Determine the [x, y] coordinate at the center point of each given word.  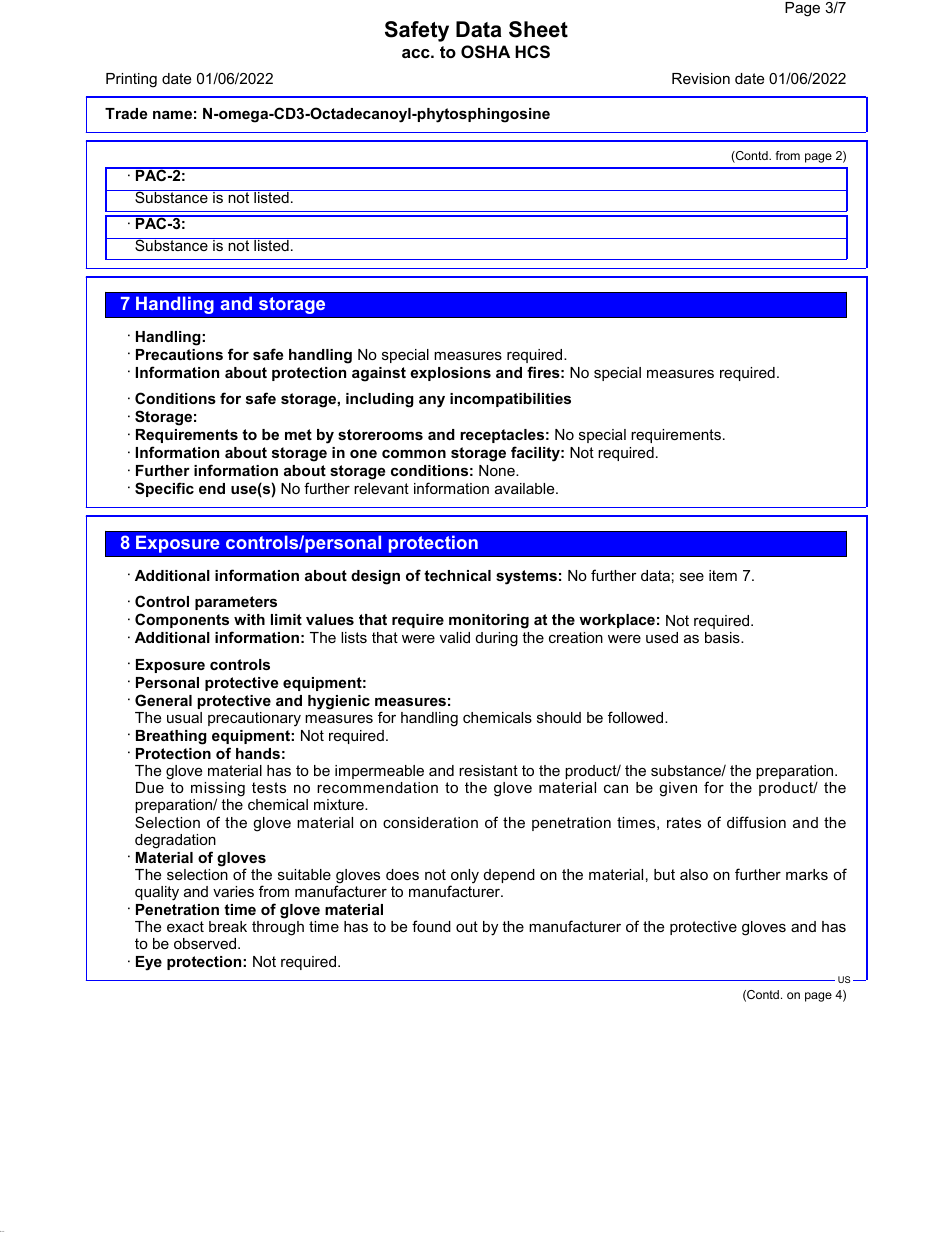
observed [206, 943]
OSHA [485, 52]
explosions [450, 374]
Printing [131, 80]
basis [723, 637]
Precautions [179, 354]
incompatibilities [510, 400]
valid [455, 637]
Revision [701, 78]
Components [182, 620]
